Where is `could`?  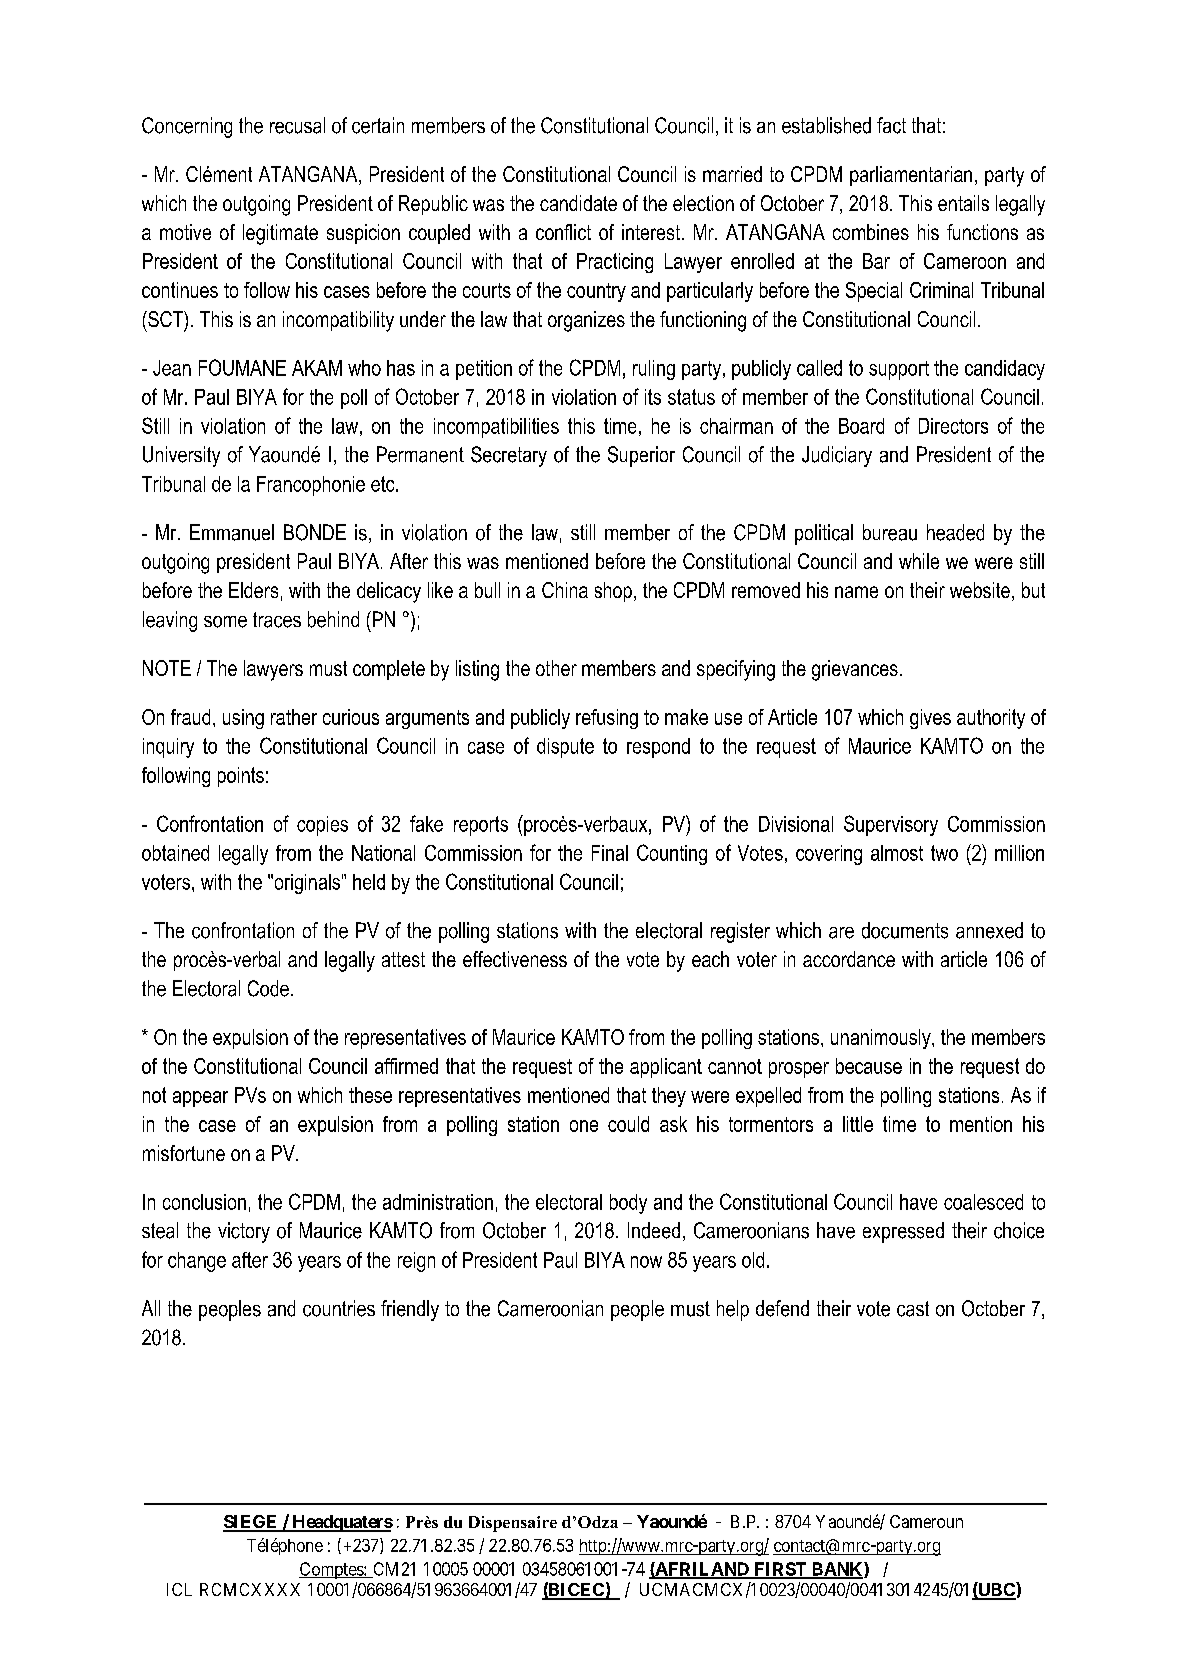
could is located at coordinates (628, 1124).
